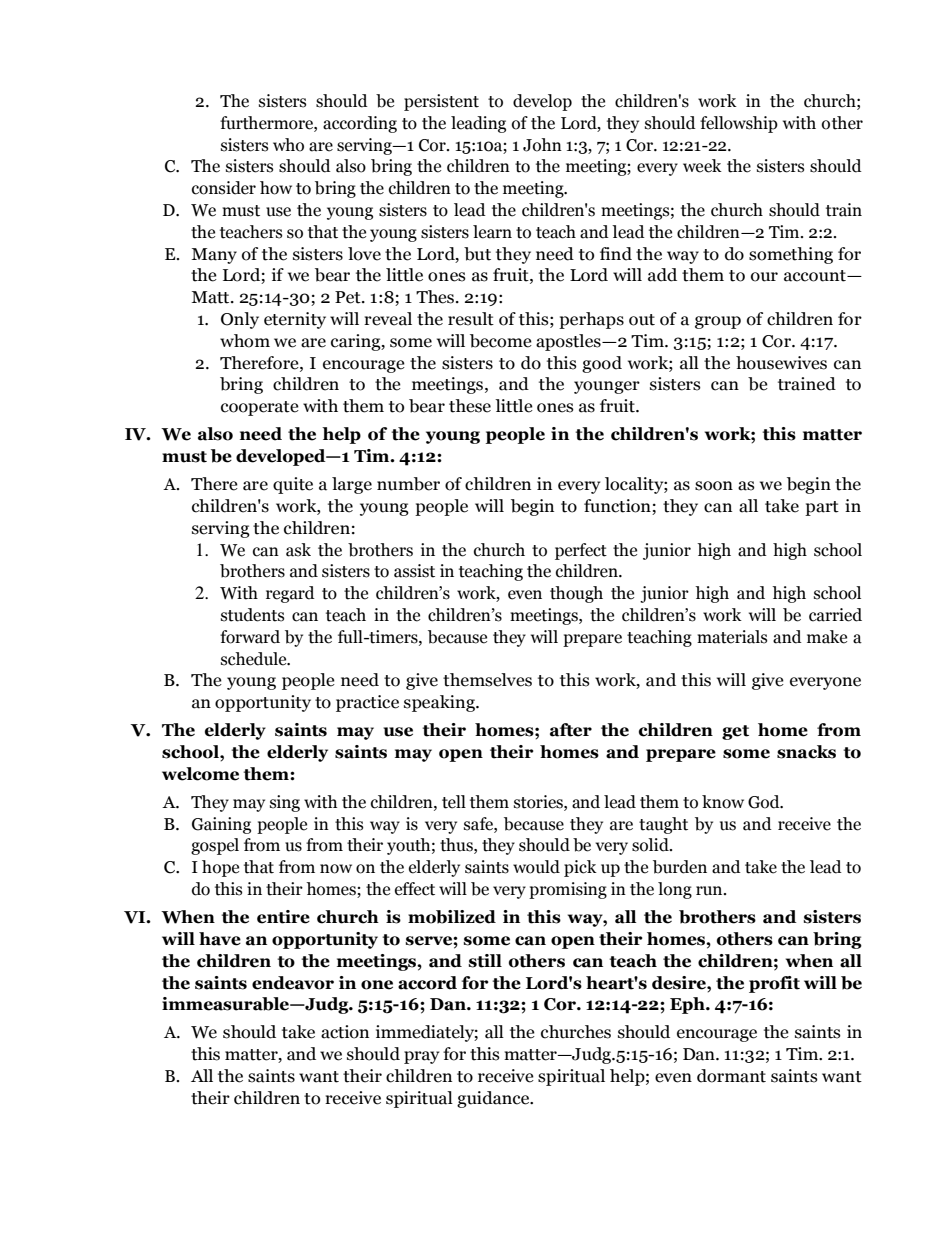 The width and height of the document is (952, 1233). Describe the element at coordinates (571, 730) in the document. I see `after` at that location.
